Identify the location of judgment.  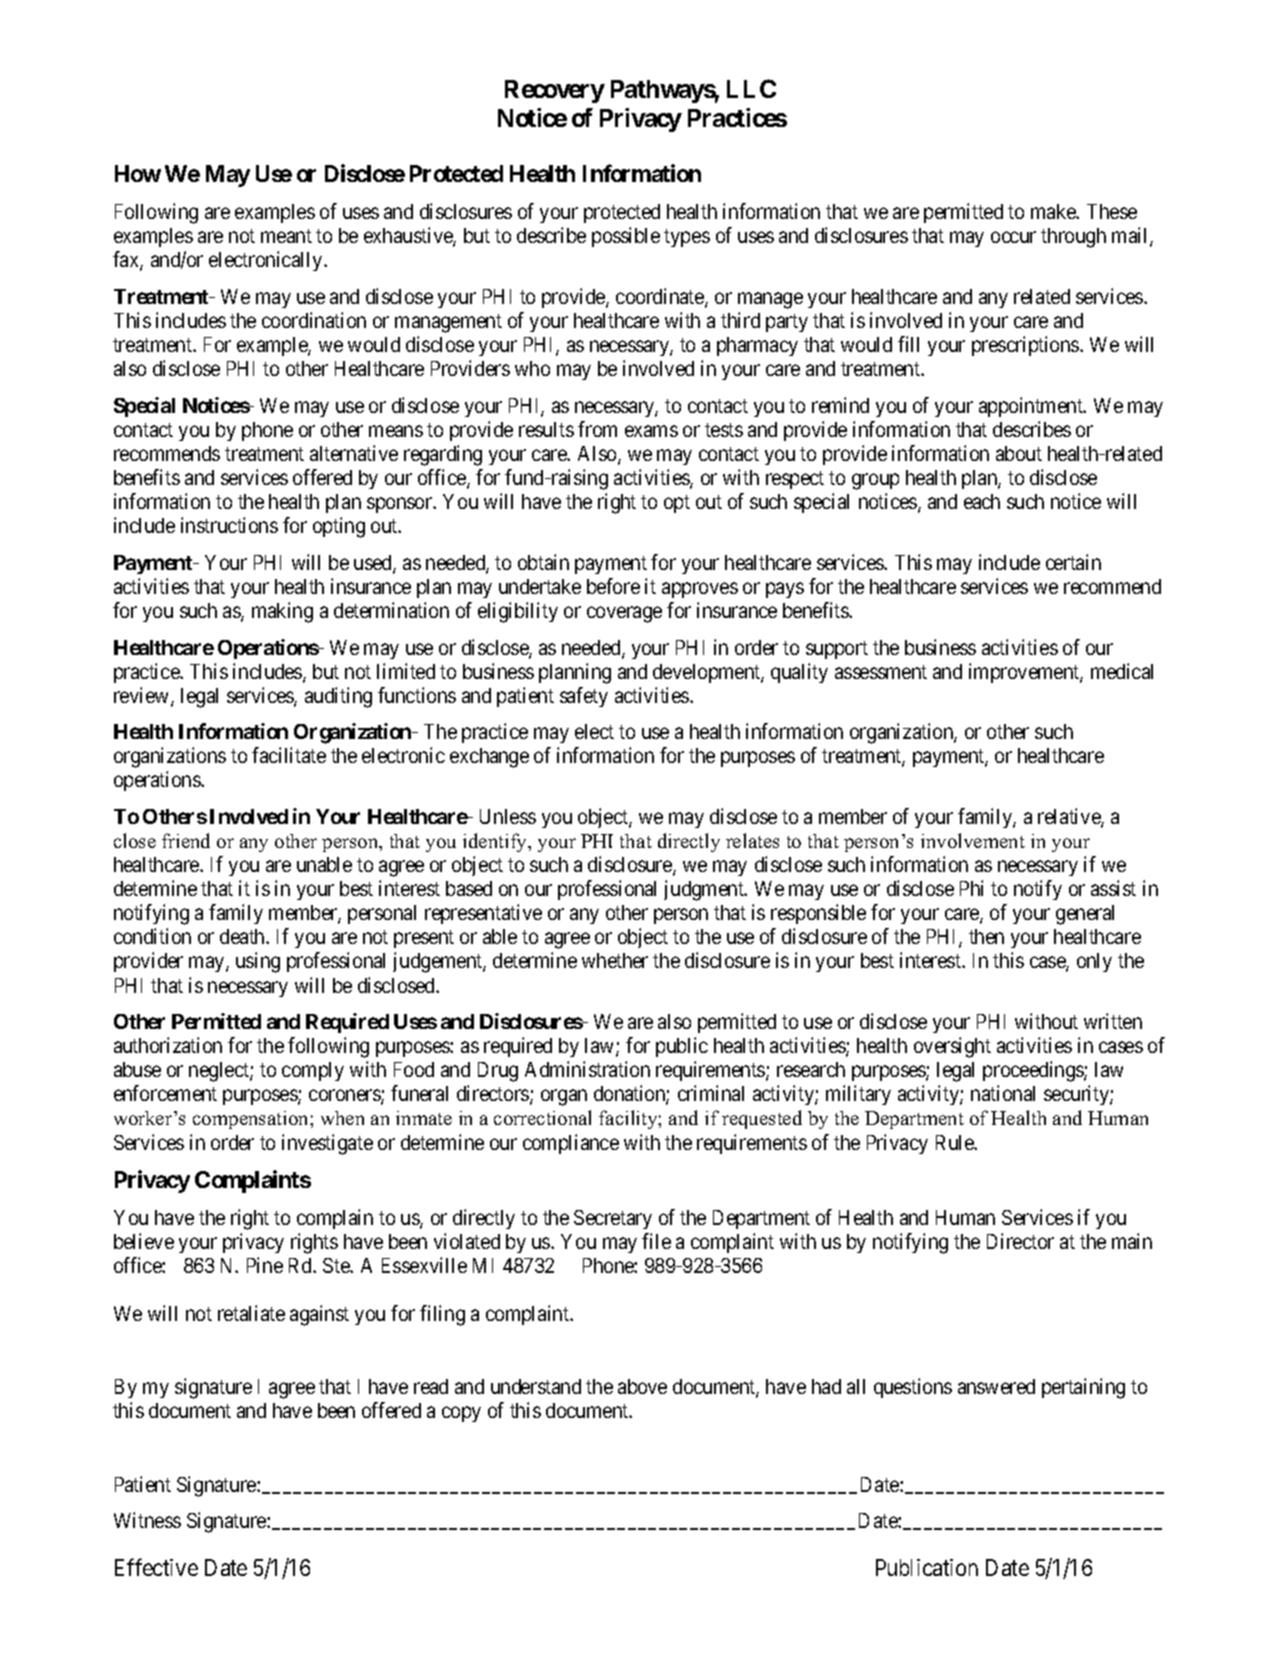
(705, 890).
